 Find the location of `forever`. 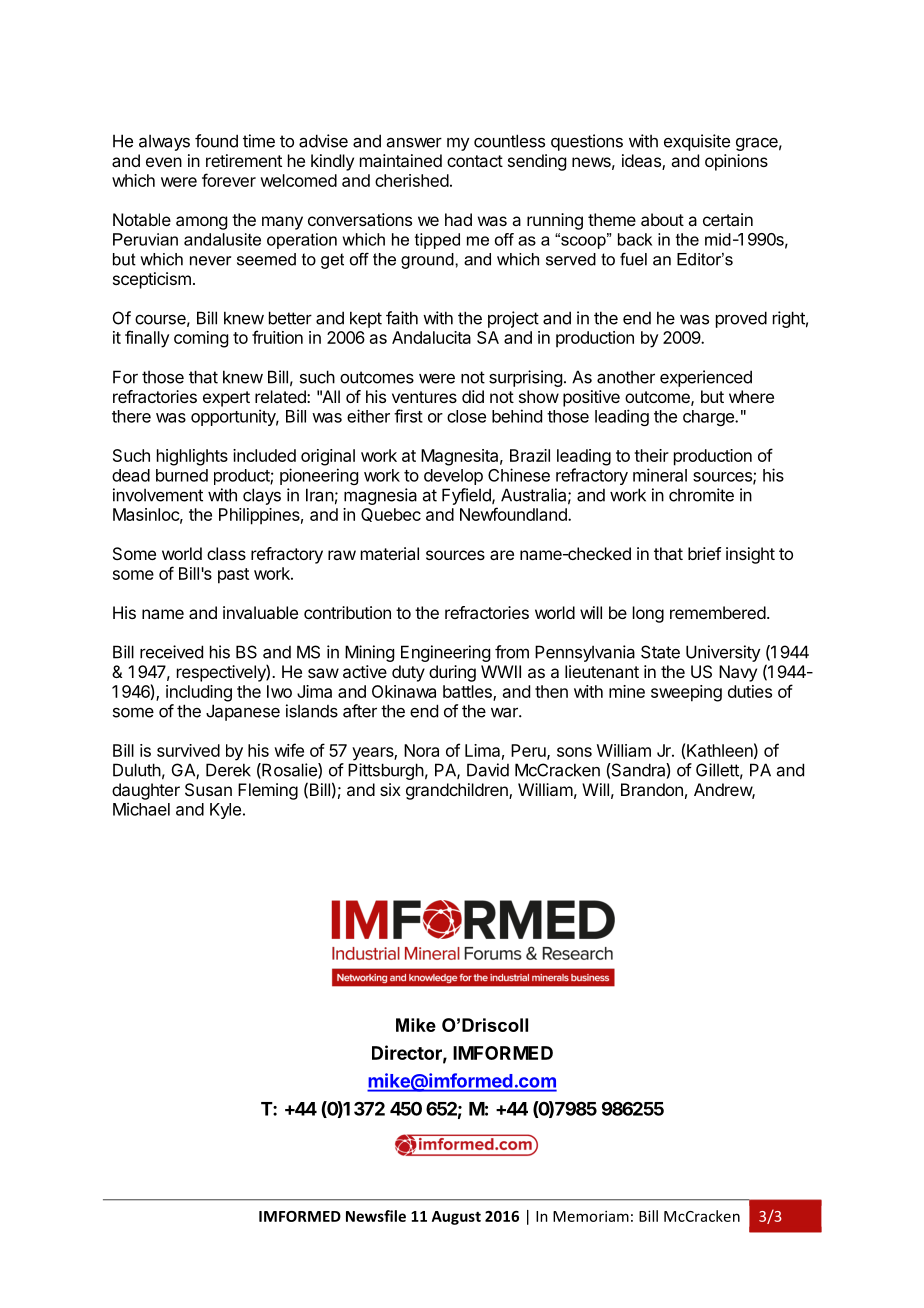

forever is located at coordinates (229, 180).
